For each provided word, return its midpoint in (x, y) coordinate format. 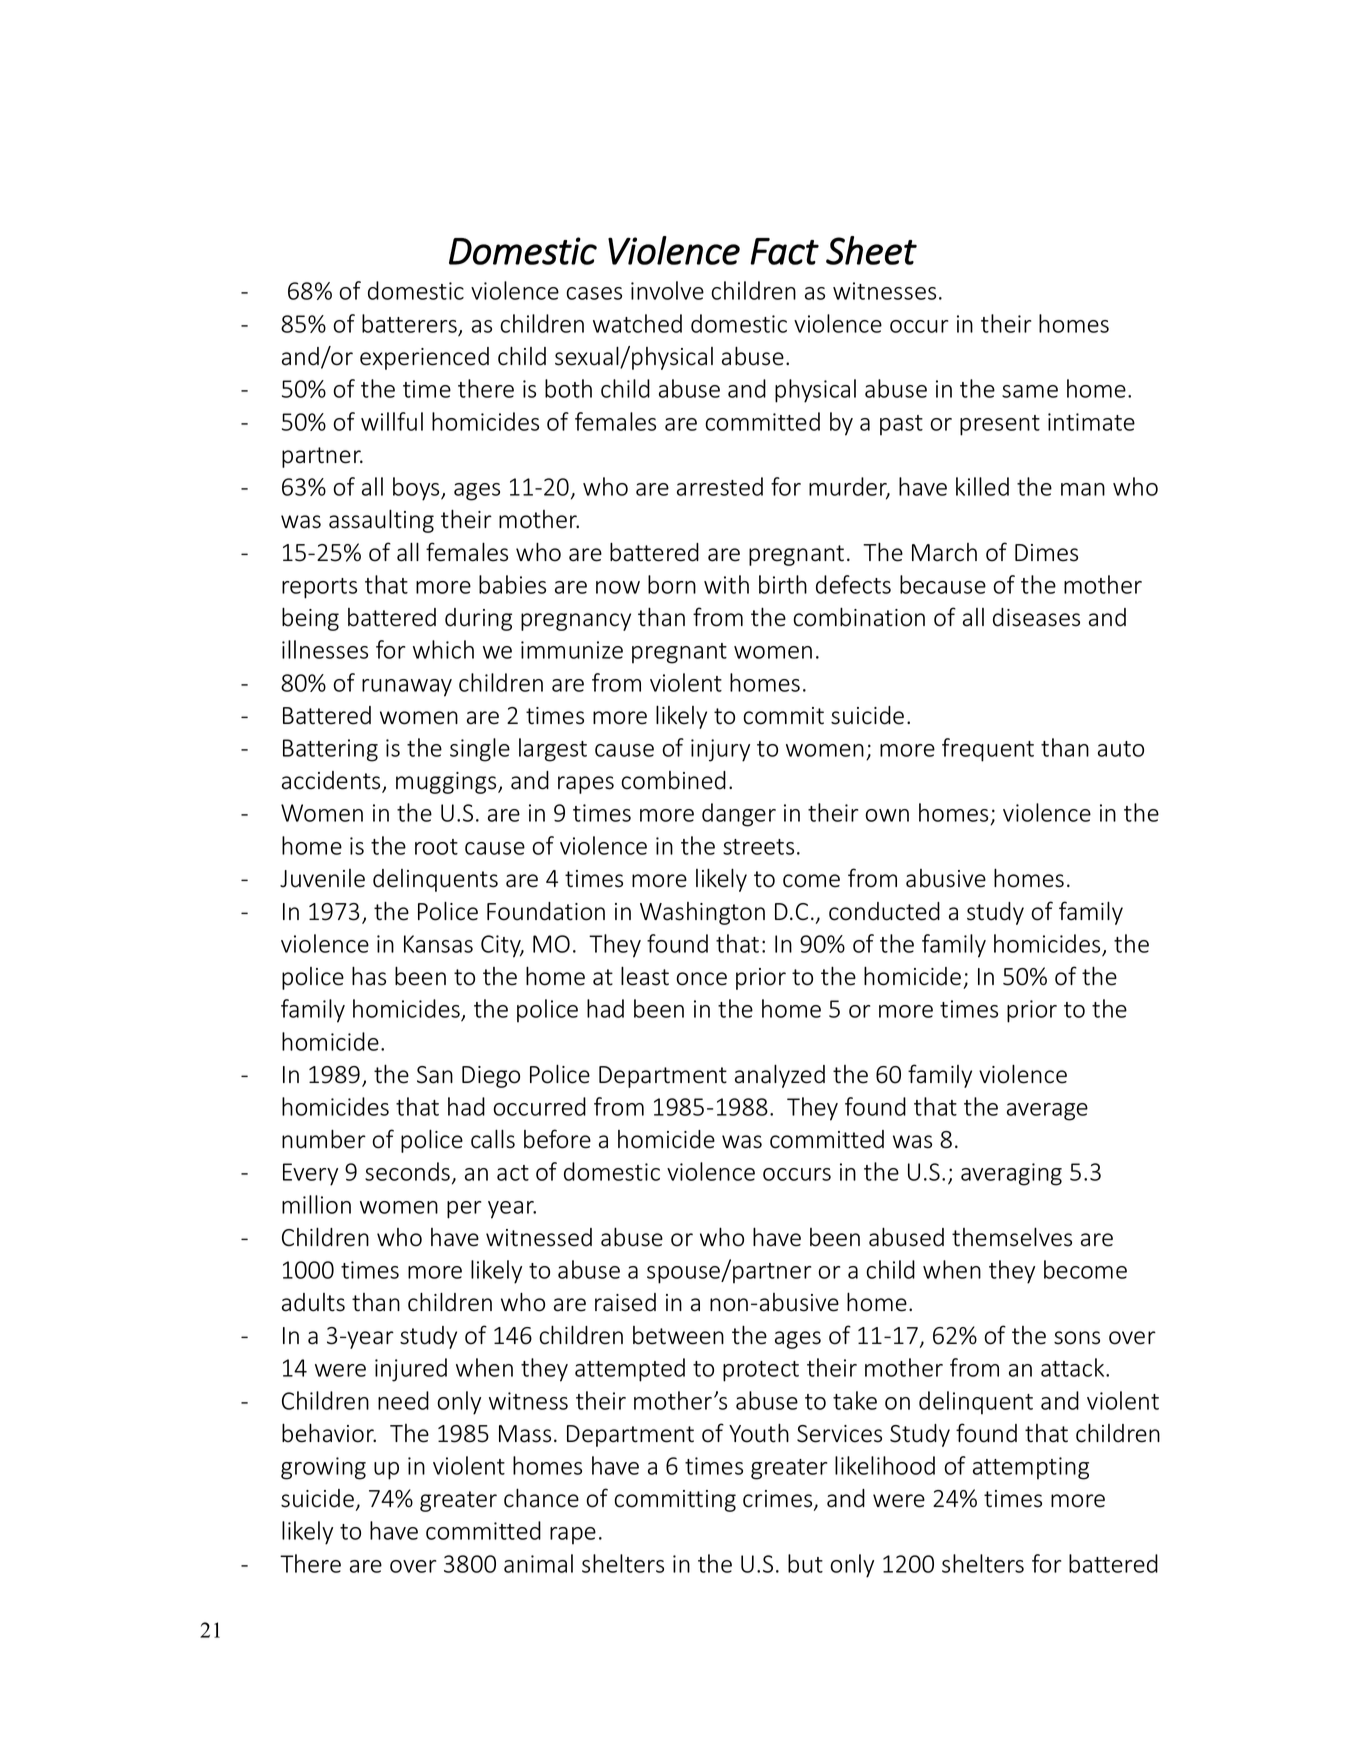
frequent (988, 750)
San (435, 1075)
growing (323, 1468)
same (1030, 391)
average (1047, 1112)
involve (667, 290)
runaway (407, 688)
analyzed (780, 1076)
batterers (409, 323)
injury (720, 750)
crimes (779, 1500)
